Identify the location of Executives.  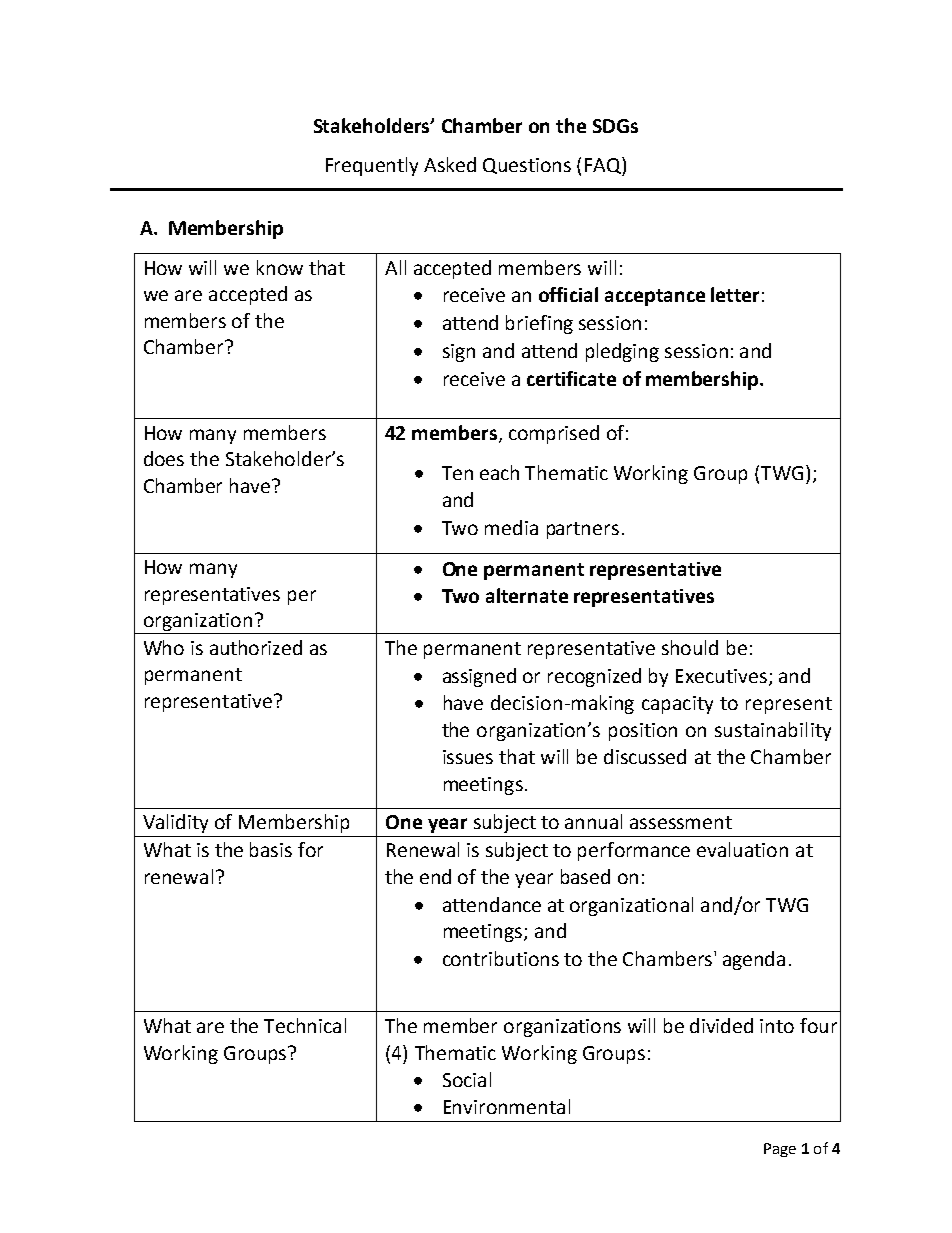
(721, 676).
